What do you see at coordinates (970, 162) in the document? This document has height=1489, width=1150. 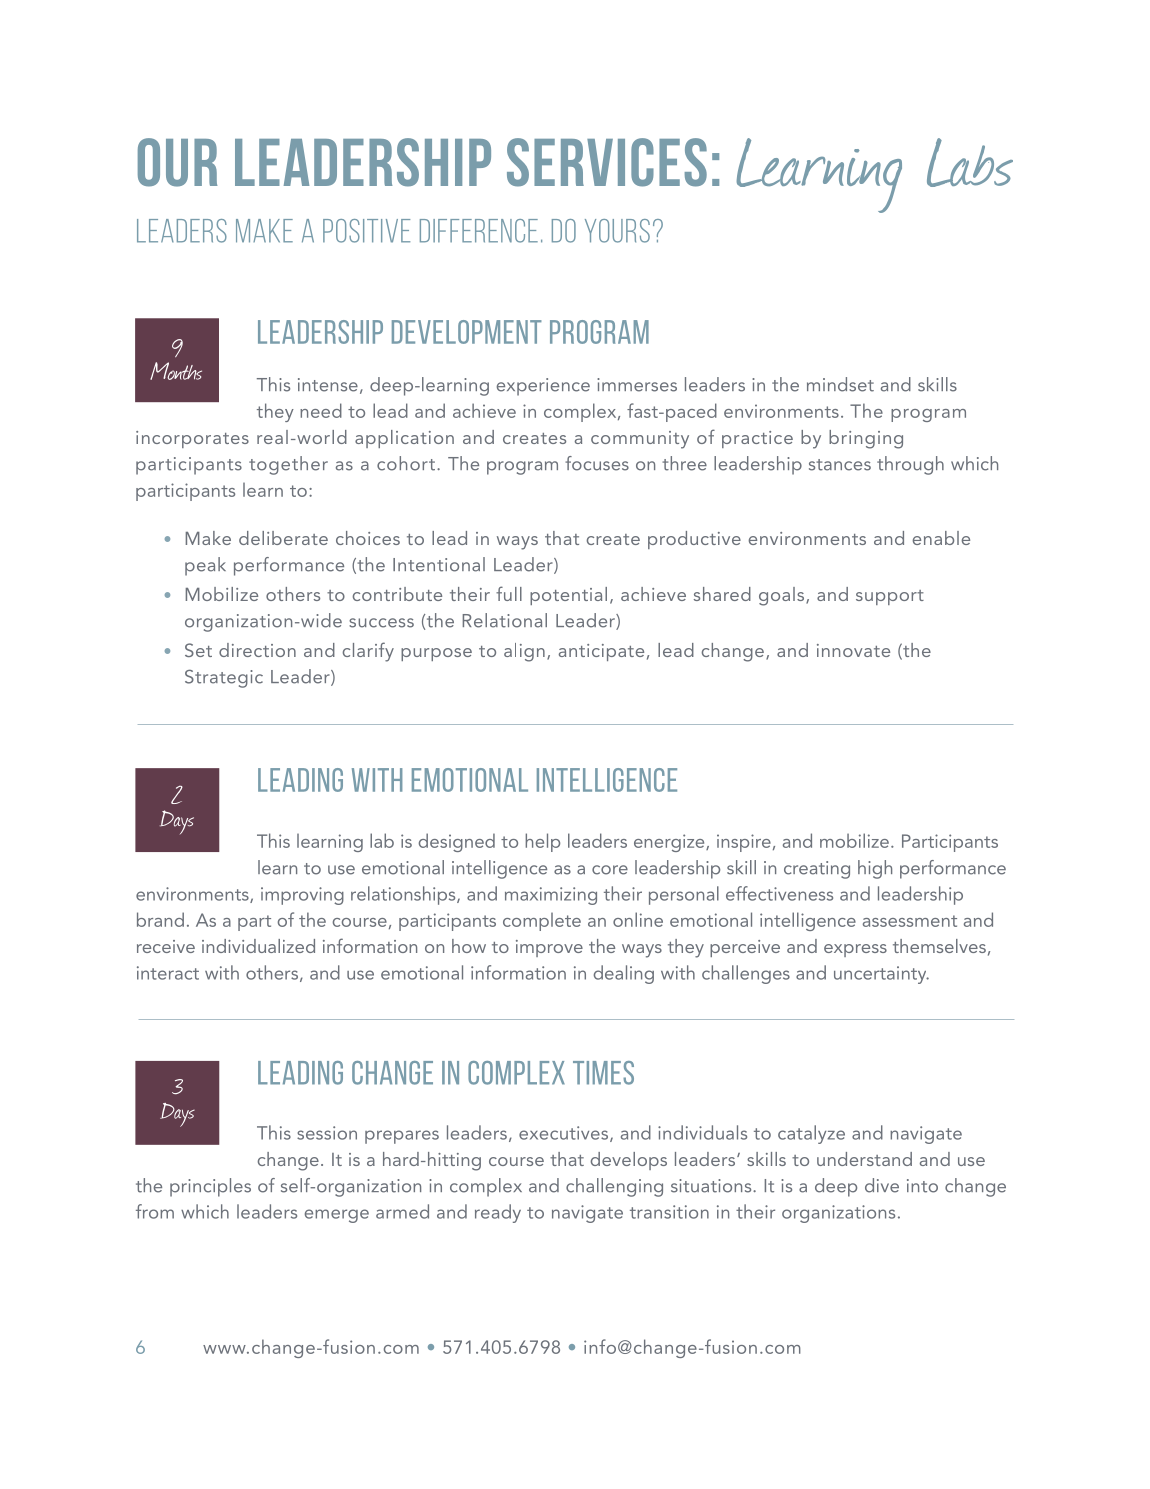 I see `Labs` at bounding box center [970, 162].
